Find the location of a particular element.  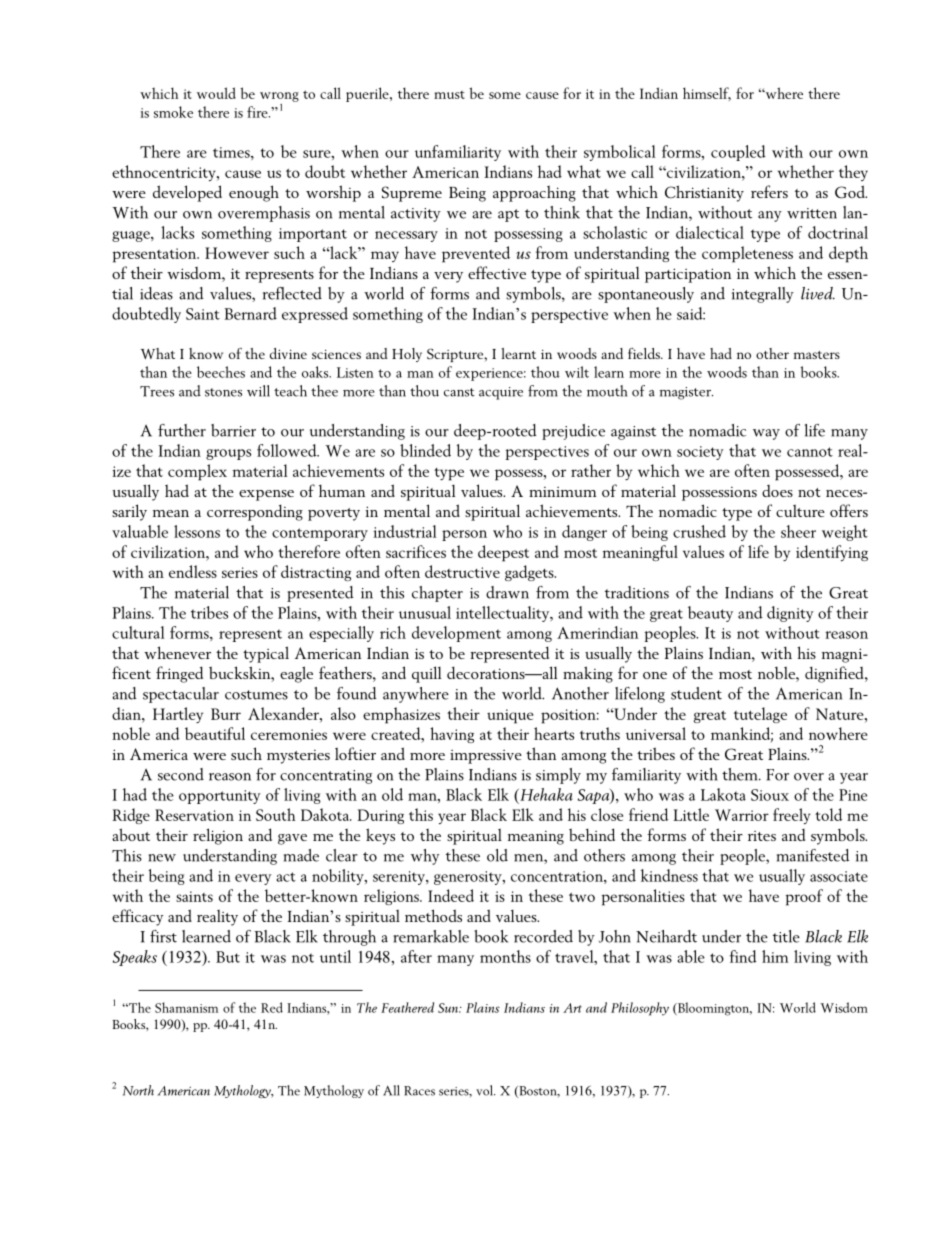

tutelage is located at coordinates (760, 715).
